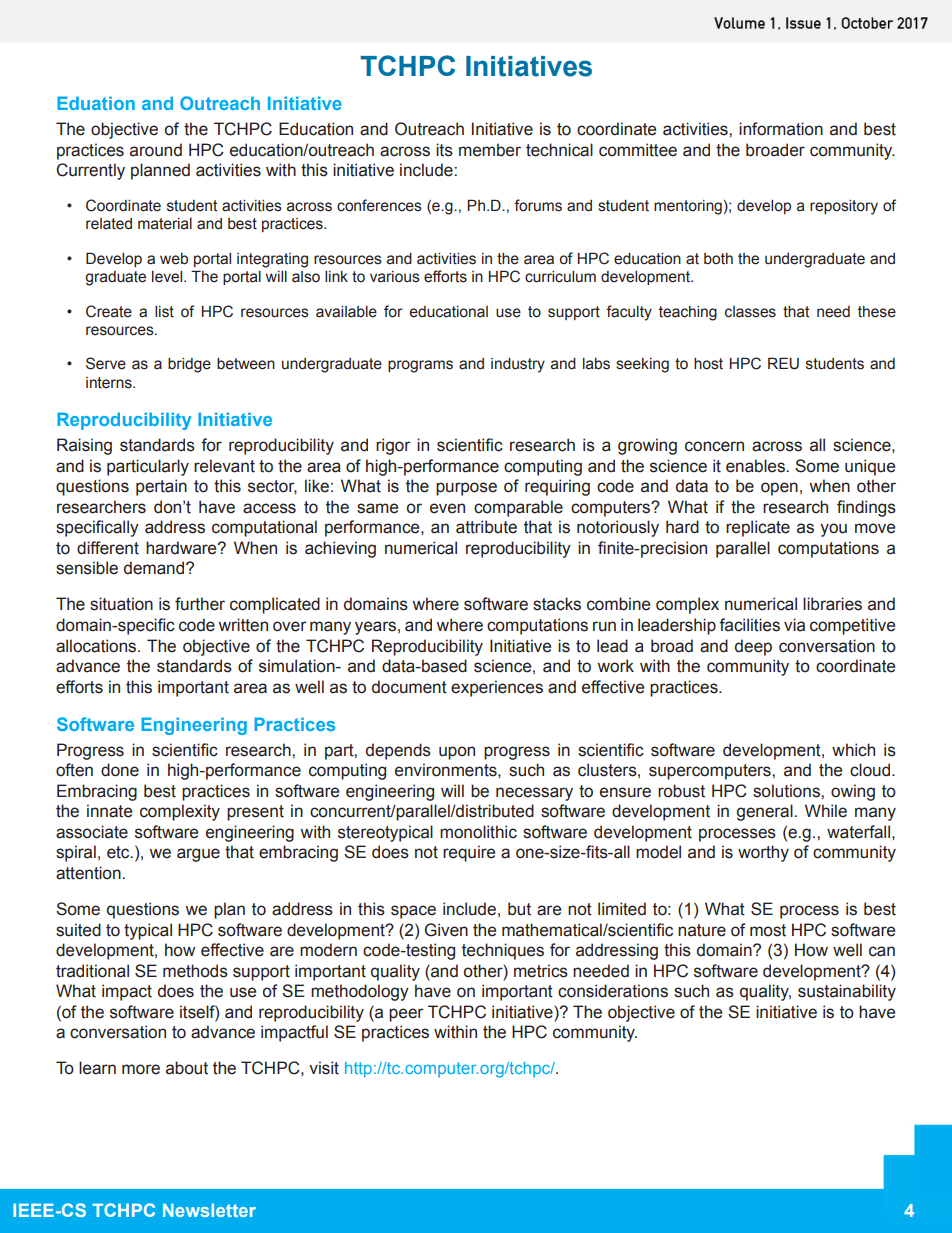 This screenshot has width=952, height=1233. I want to click on visit, so click(324, 1068).
